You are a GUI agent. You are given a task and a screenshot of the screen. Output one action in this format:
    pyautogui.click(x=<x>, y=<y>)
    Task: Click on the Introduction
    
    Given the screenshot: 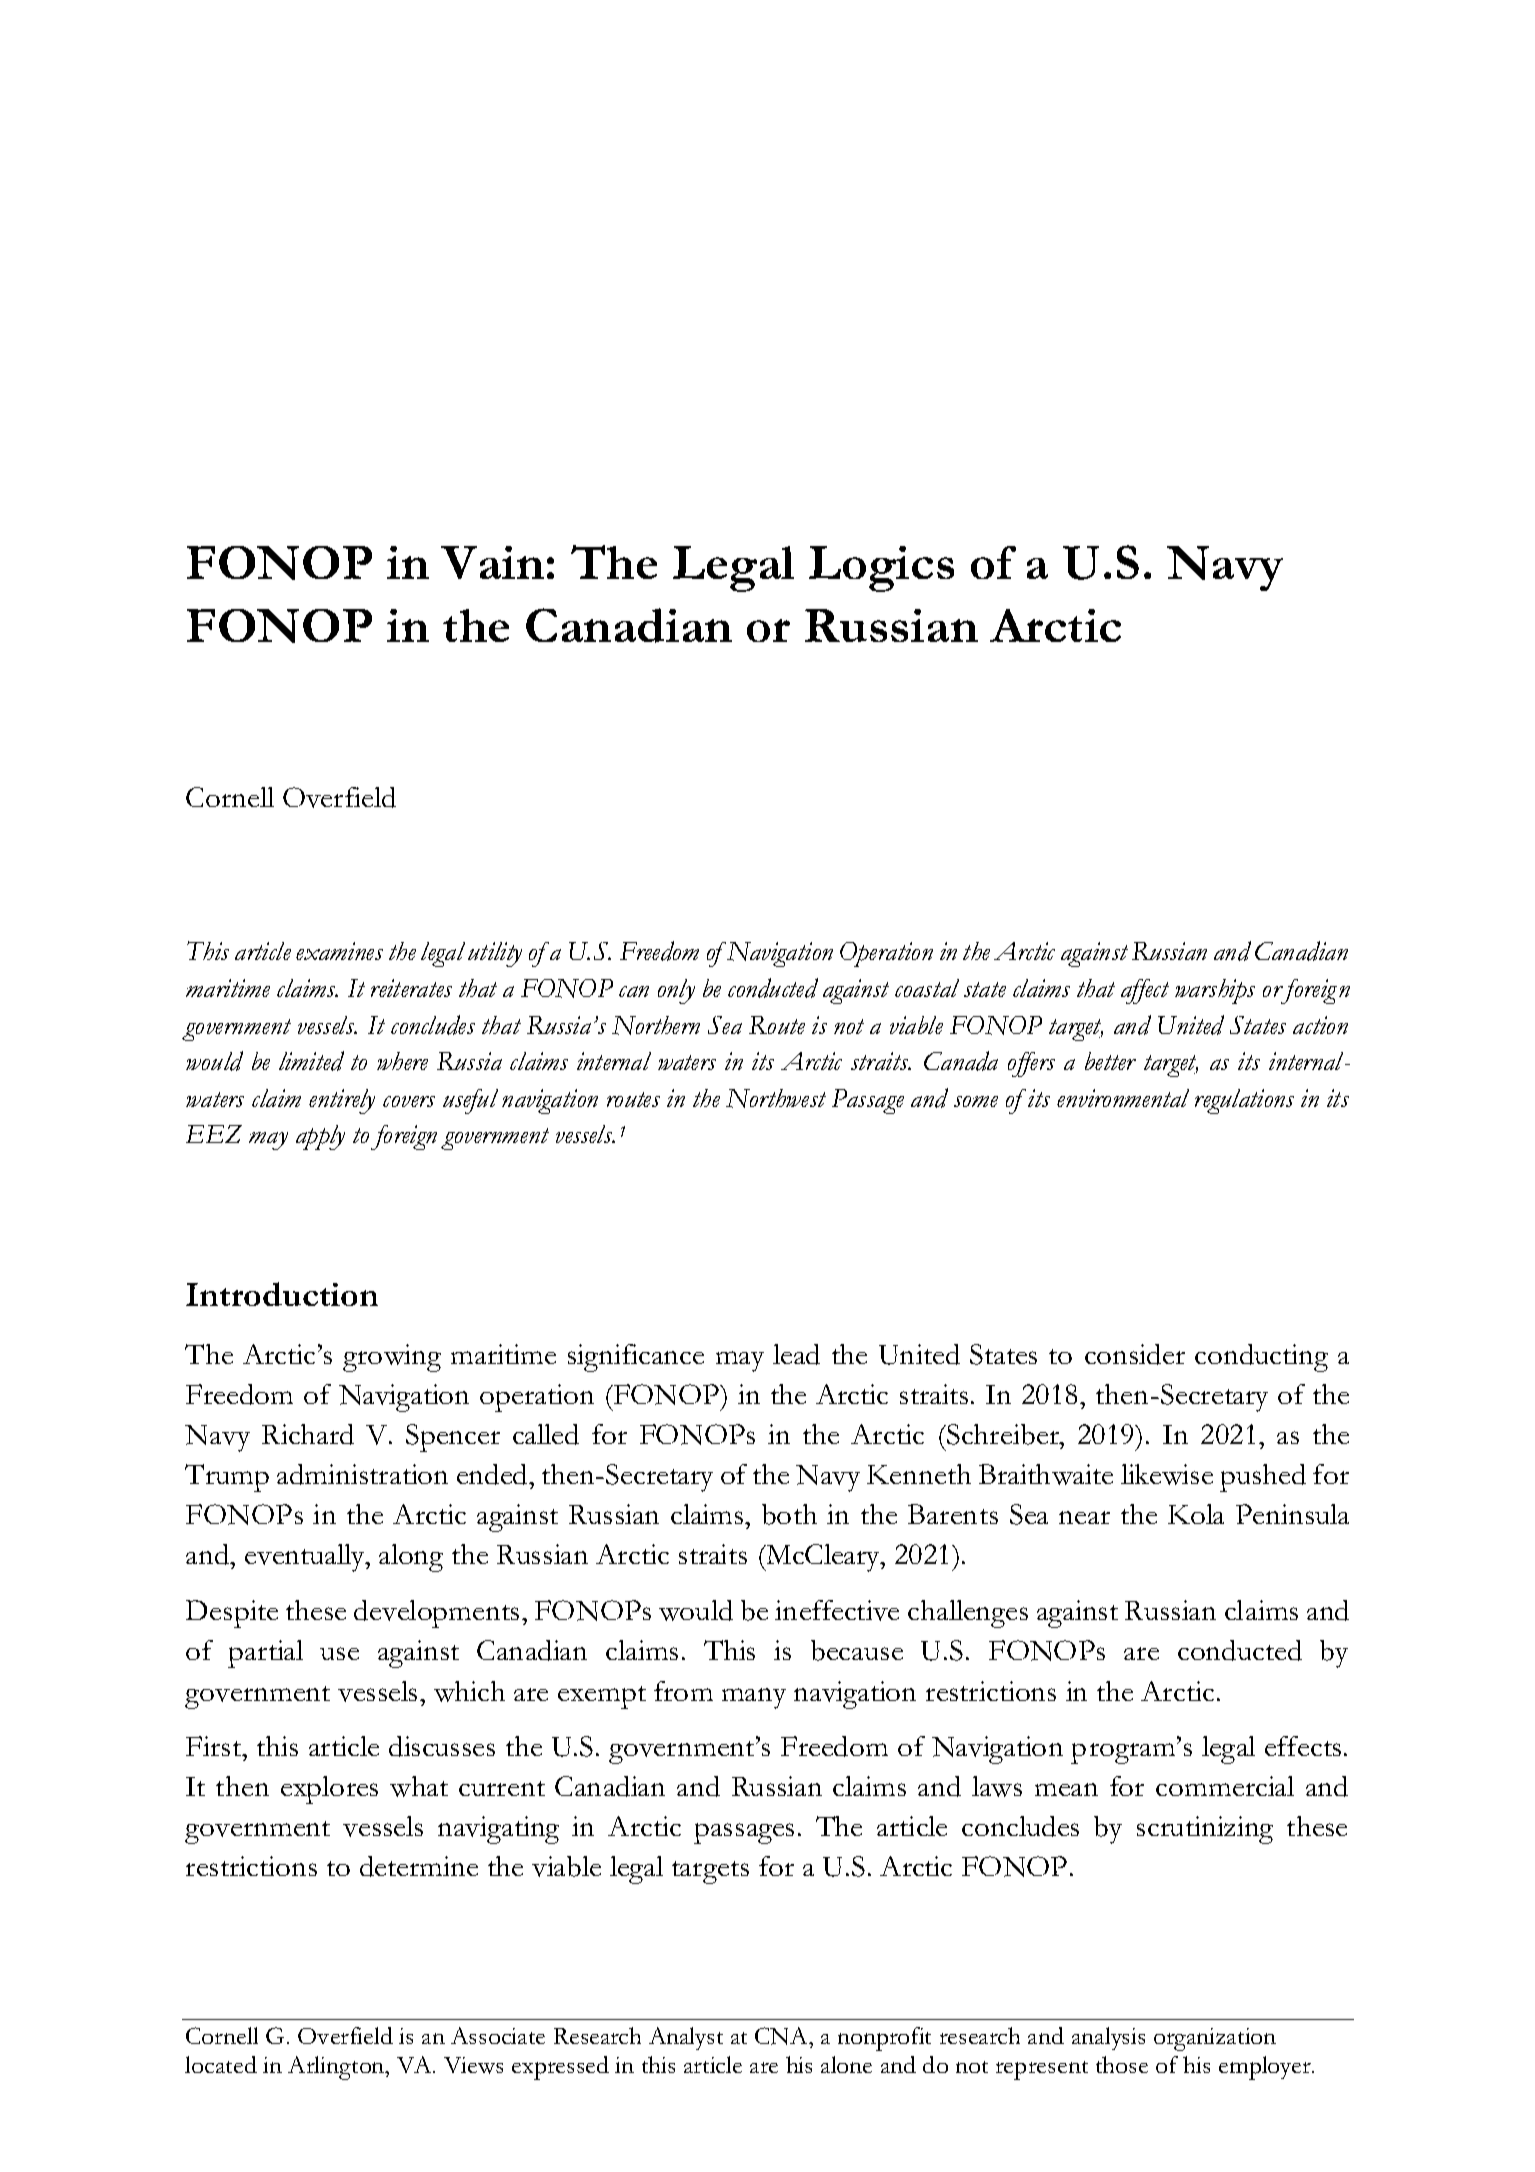 What is the action you would take?
    pyautogui.click(x=282, y=1294)
